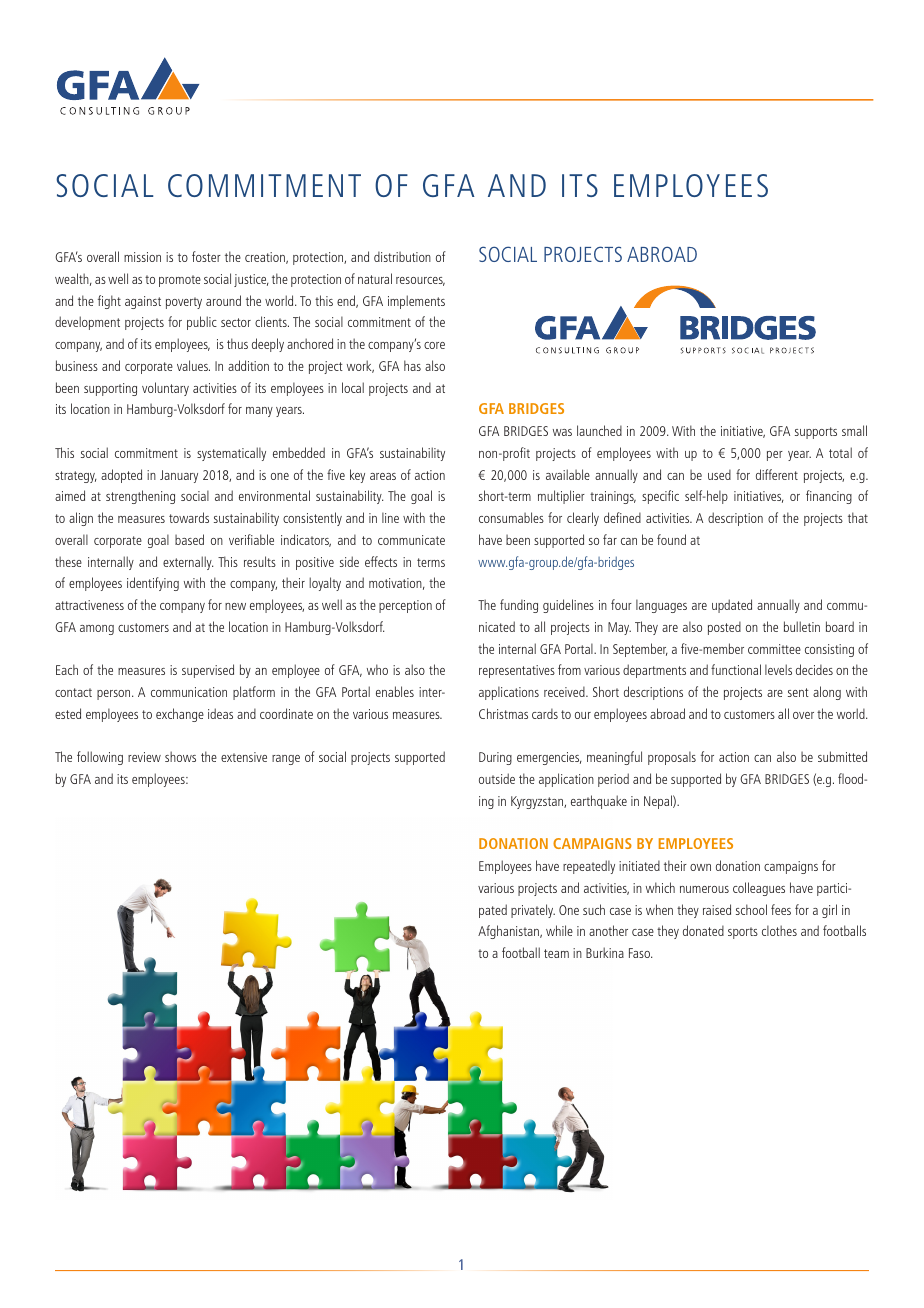 The width and height of the screenshot is (924, 1308). I want to click on consumables, so click(511, 517).
